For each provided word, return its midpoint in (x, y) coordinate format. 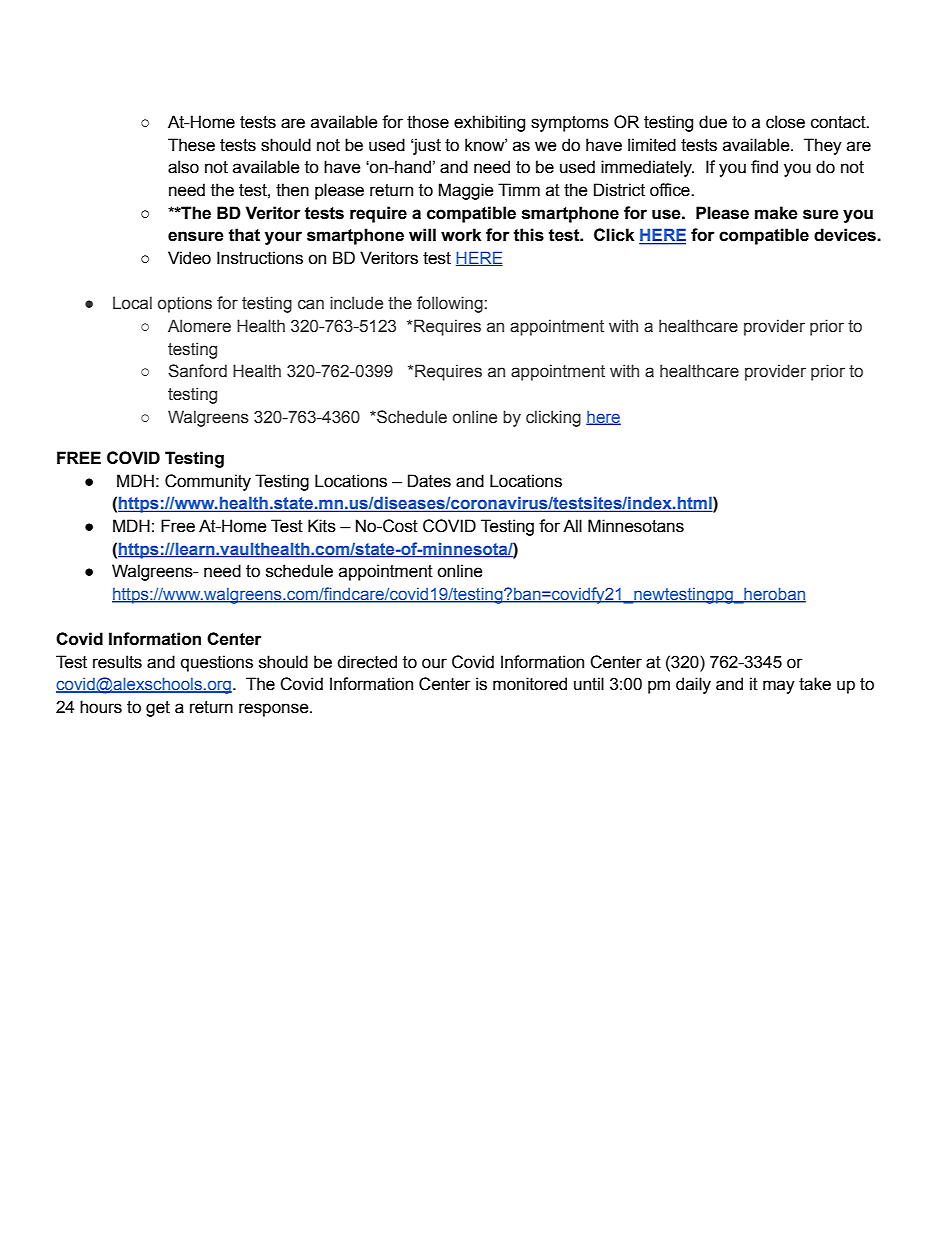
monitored (530, 684)
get (158, 709)
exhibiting (489, 123)
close (785, 122)
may (779, 687)
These (191, 145)
